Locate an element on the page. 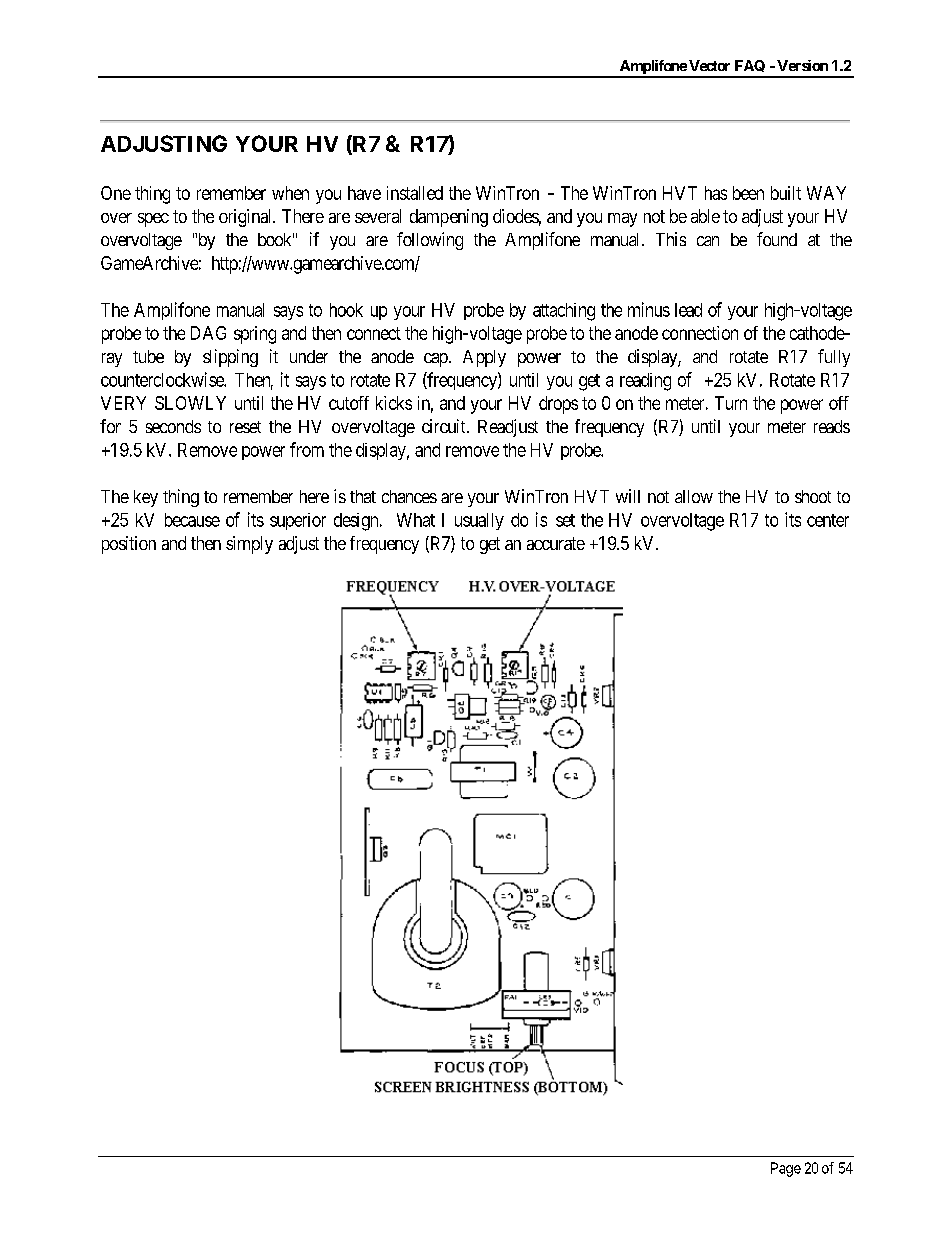 This document has width=952, height=1233. slipping is located at coordinates (230, 358).
